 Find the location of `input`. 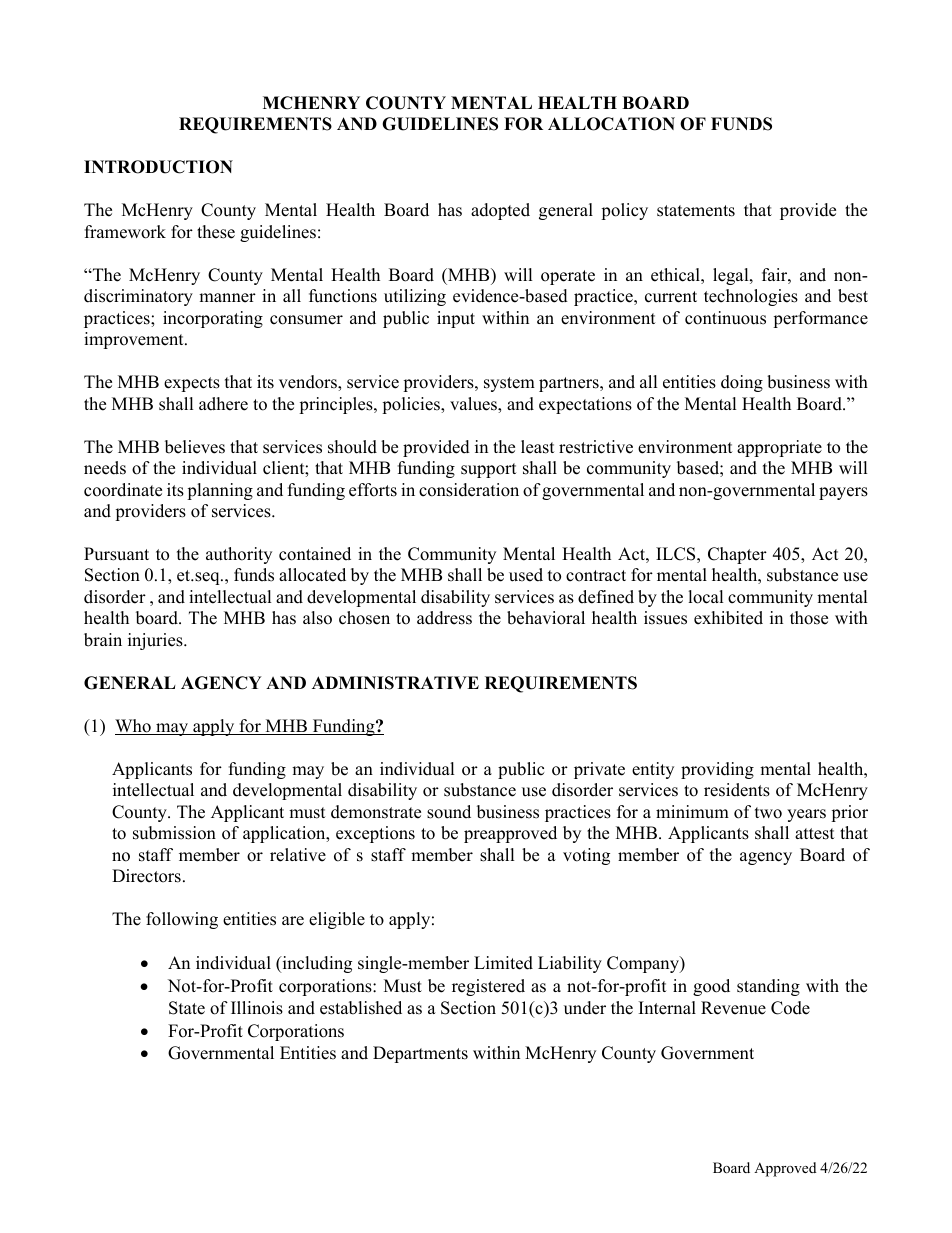

input is located at coordinates (456, 319).
